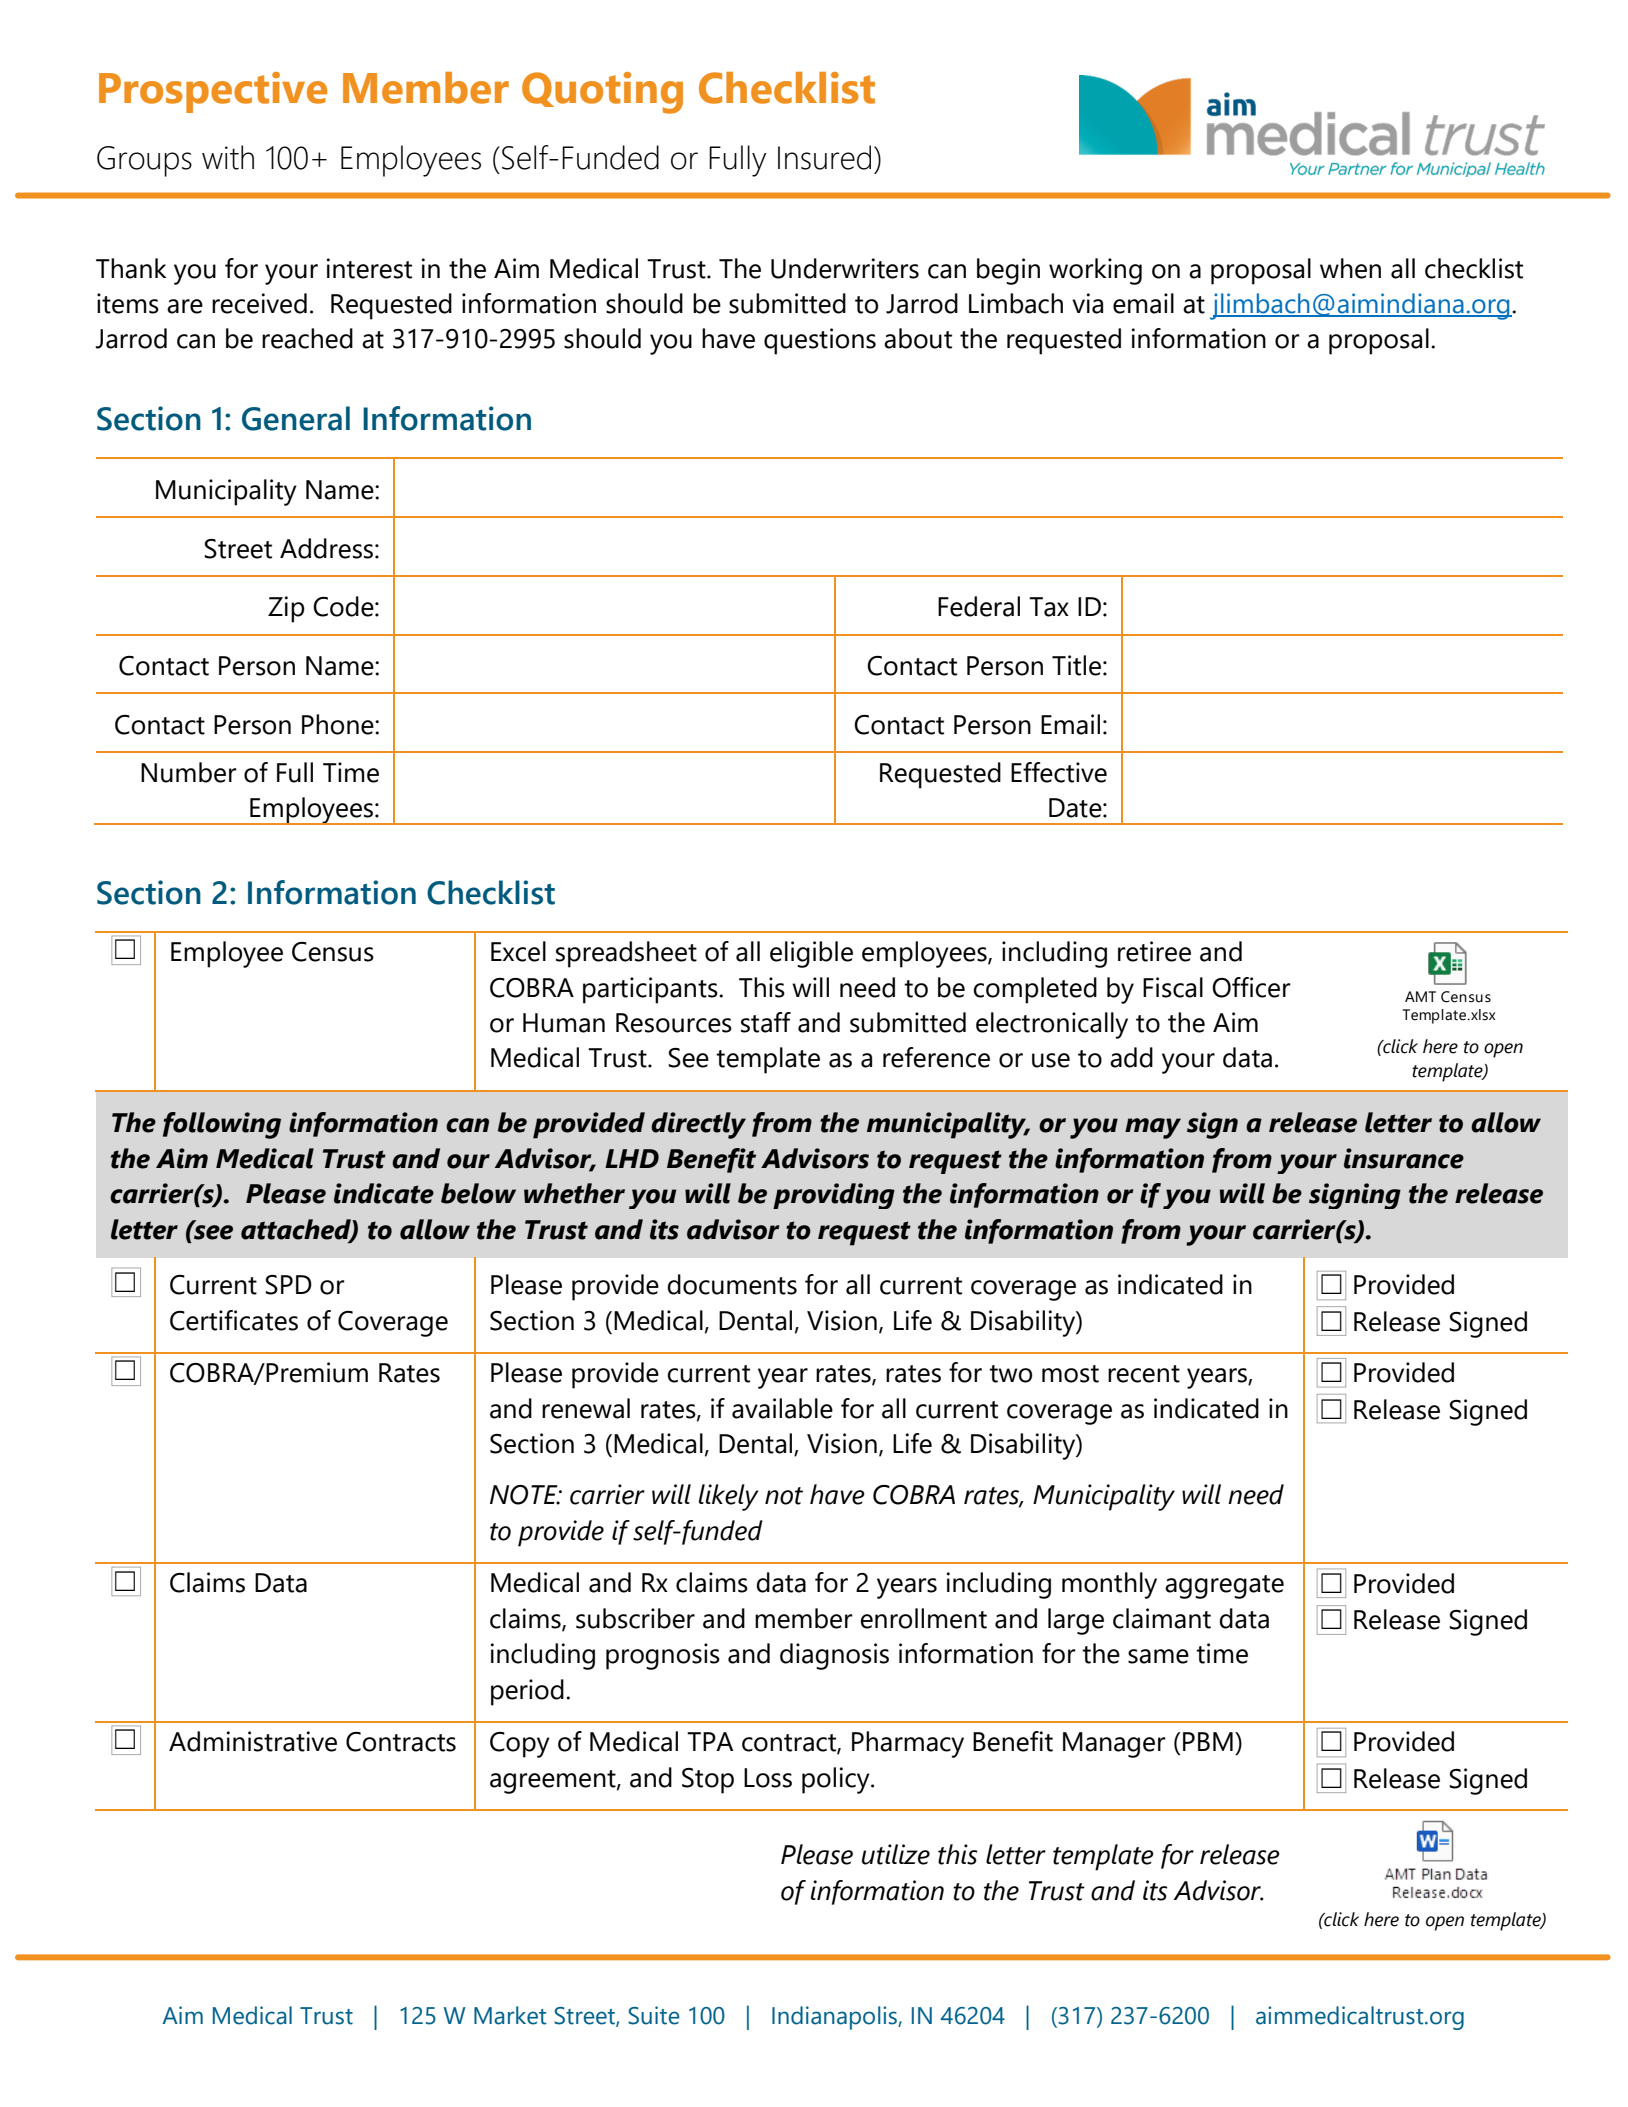 This screenshot has width=1628, height=2107. I want to click on Certificates, so click(234, 1320).
